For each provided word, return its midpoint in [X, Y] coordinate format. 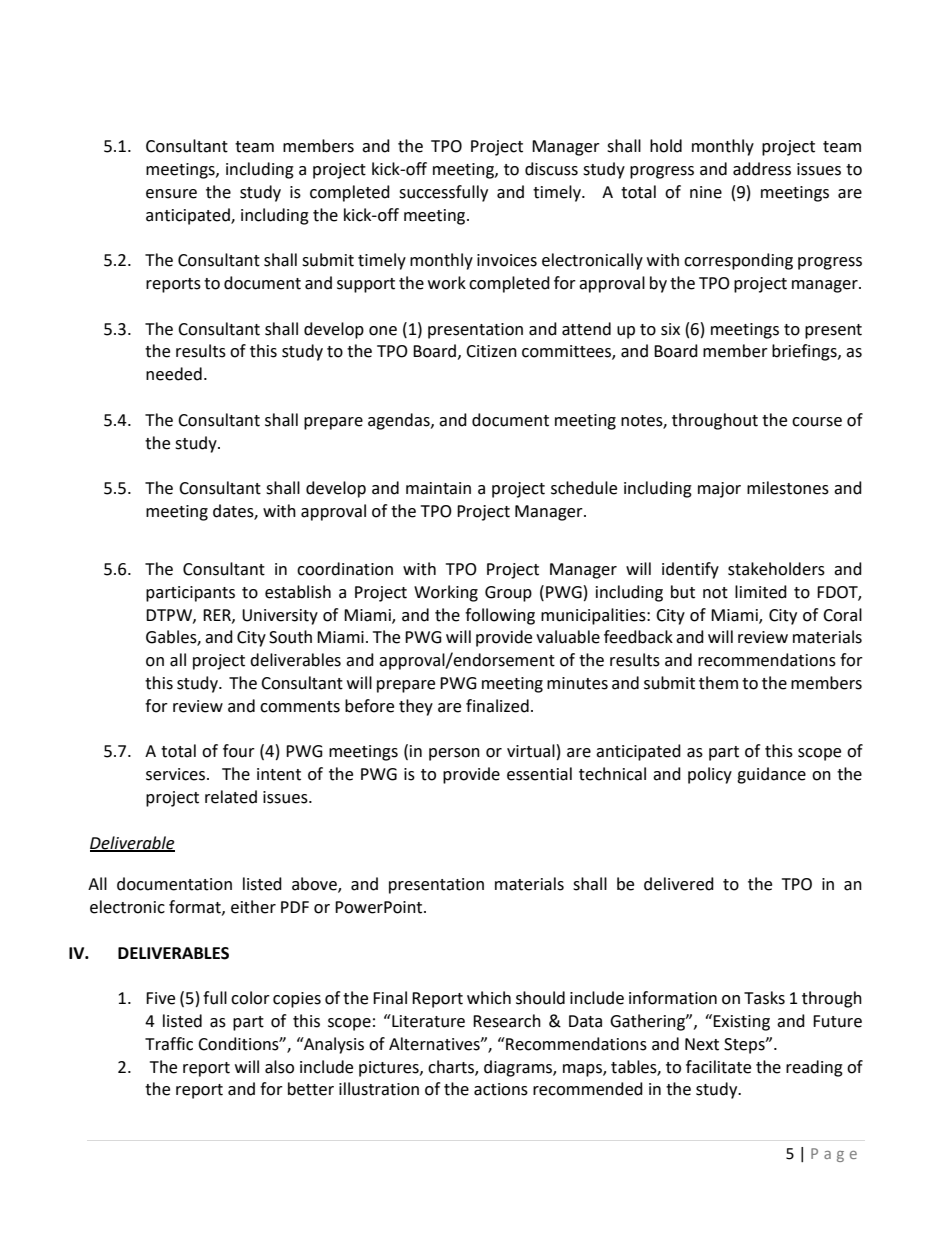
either [253, 907]
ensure [171, 194]
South [290, 637]
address [762, 169]
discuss [551, 169]
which [489, 998]
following [500, 616]
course [817, 422]
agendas [400, 421]
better [311, 1089]
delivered [679, 884]
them [718, 683]
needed [174, 374]
